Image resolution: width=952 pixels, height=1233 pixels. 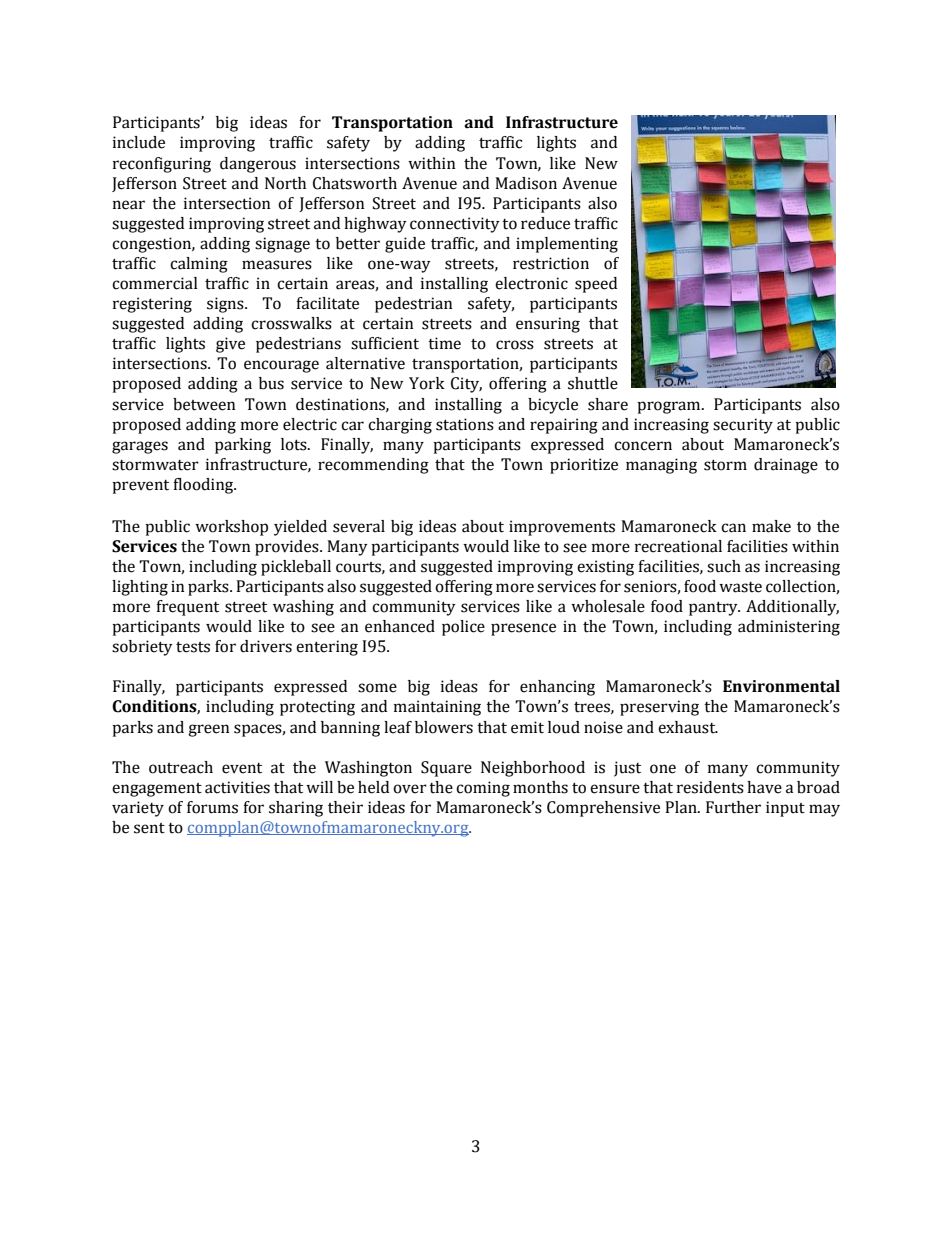 What do you see at coordinates (258, 165) in the document?
I see `dangerous` at bounding box center [258, 165].
